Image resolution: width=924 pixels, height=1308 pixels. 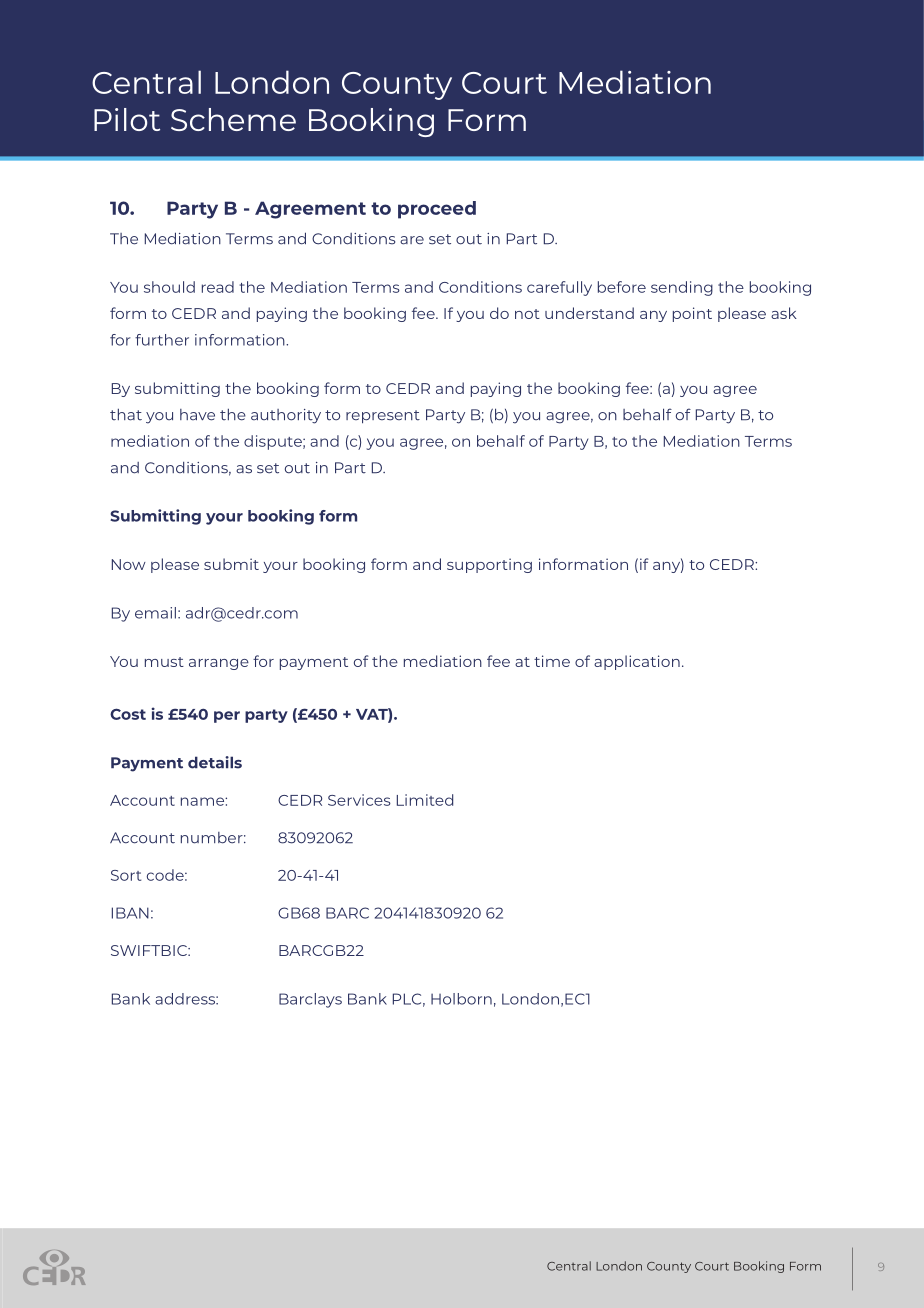 I want to click on proceed, so click(x=437, y=210).
